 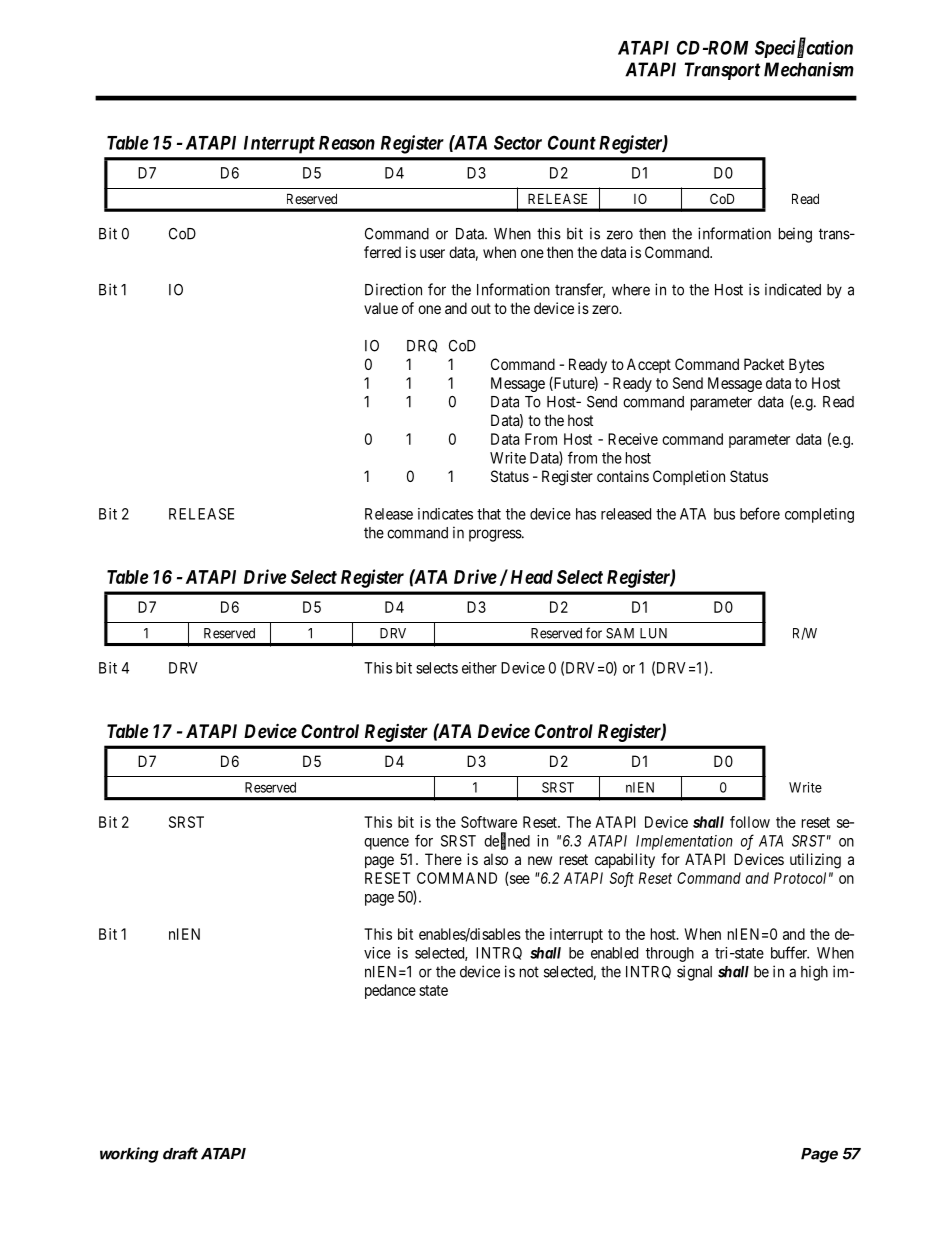 What do you see at coordinates (750, 822) in the page?
I see `follow` at bounding box center [750, 822].
